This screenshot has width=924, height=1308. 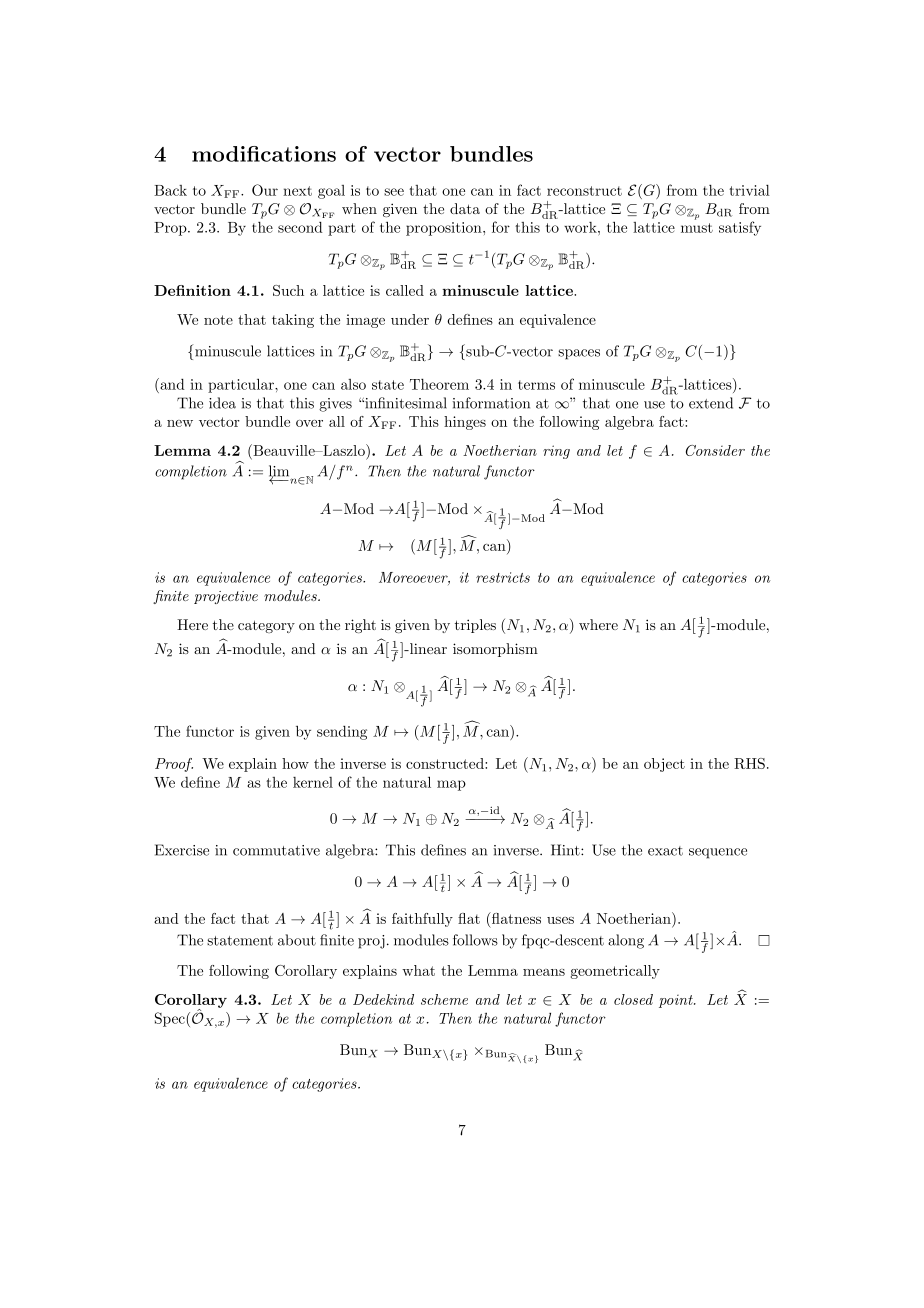 What do you see at coordinates (410, 319) in the screenshot?
I see `under` at bounding box center [410, 319].
